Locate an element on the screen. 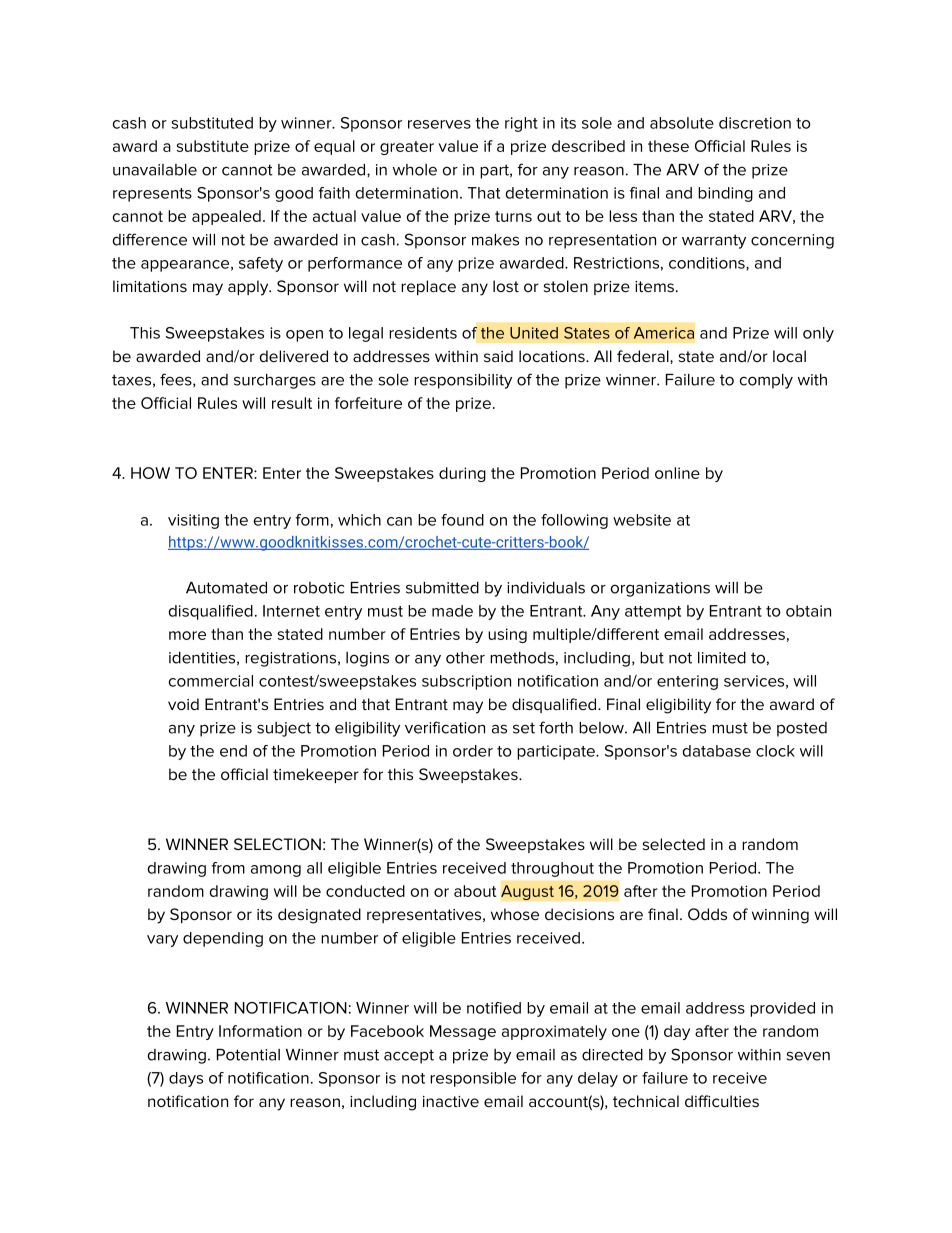 The height and width of the screenshot is (1233, 952). responsible is located at coordinates (473, 1079).
